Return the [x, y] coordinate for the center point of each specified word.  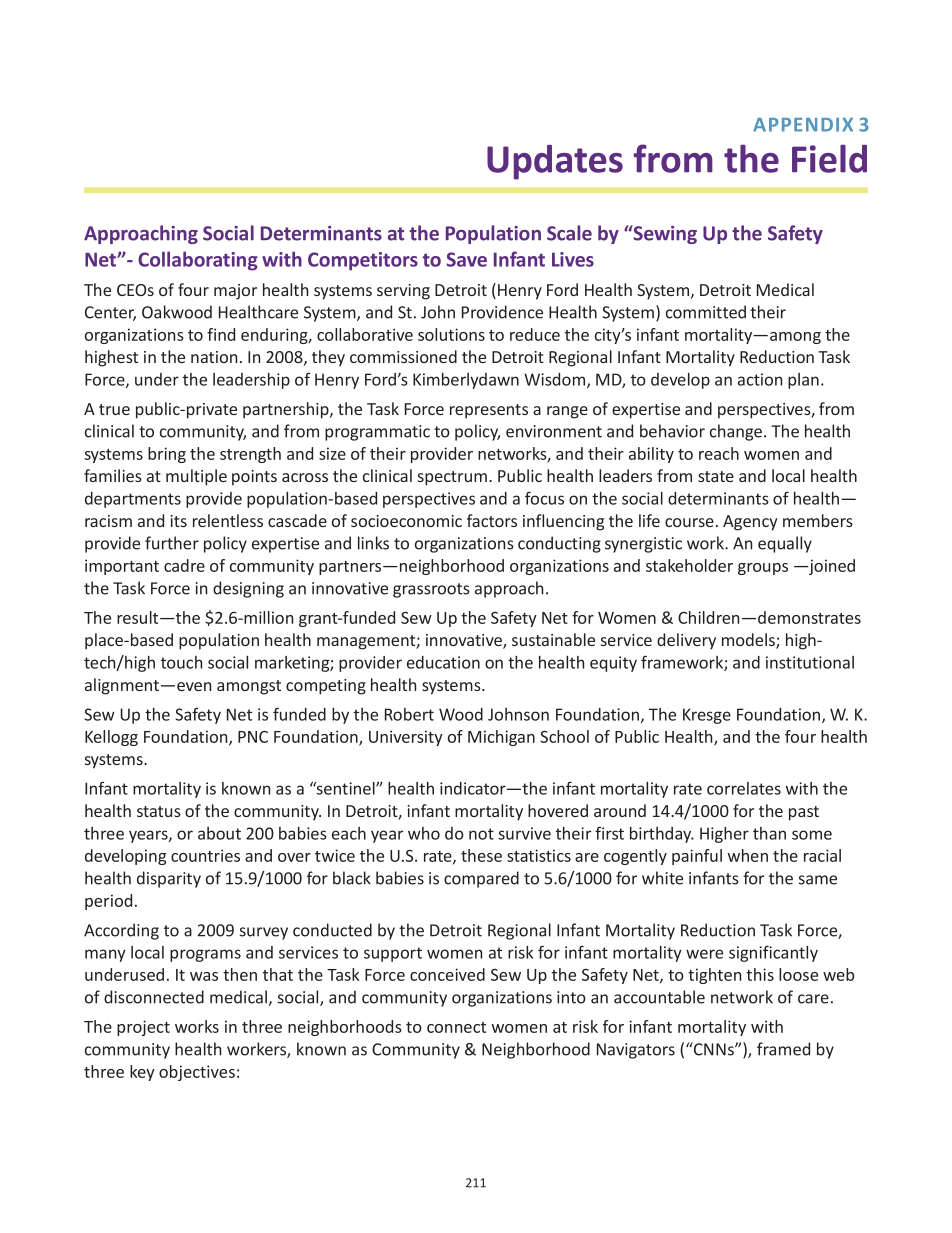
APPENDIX [803, 125]
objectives [197, 1073]
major [235, 292]
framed [783, 1049]
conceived [447, 974]
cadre [184, 565]
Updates [555, 162]
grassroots [431, 590]
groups [763, 569]
